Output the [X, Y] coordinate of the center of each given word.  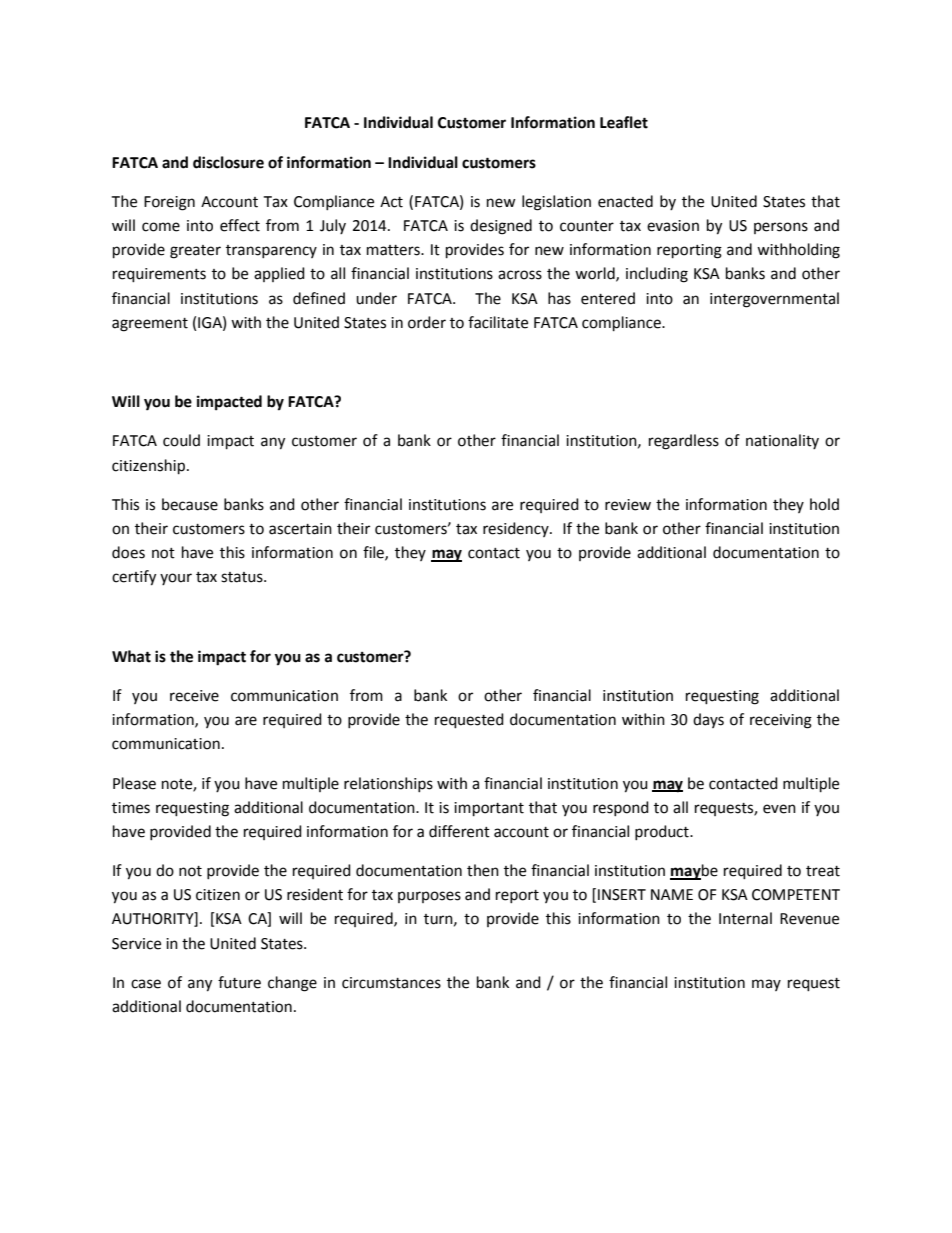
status [243, 577]
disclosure [228, 162]
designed [501, 227]
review [628, 505]
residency [517, 529]
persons [781, 228]
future [239, 982]
